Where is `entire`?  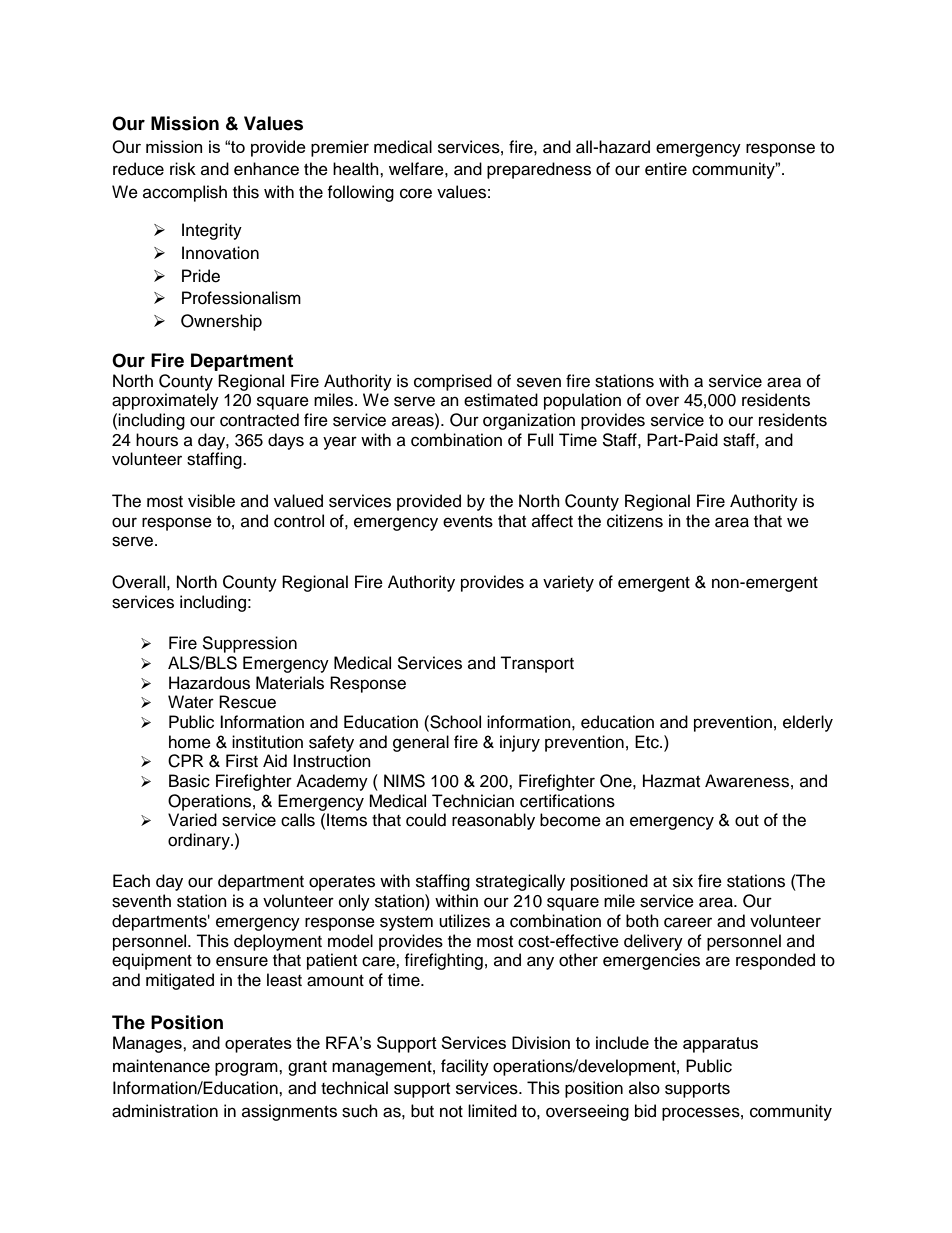
entire is located at coordinates (666, 169).
